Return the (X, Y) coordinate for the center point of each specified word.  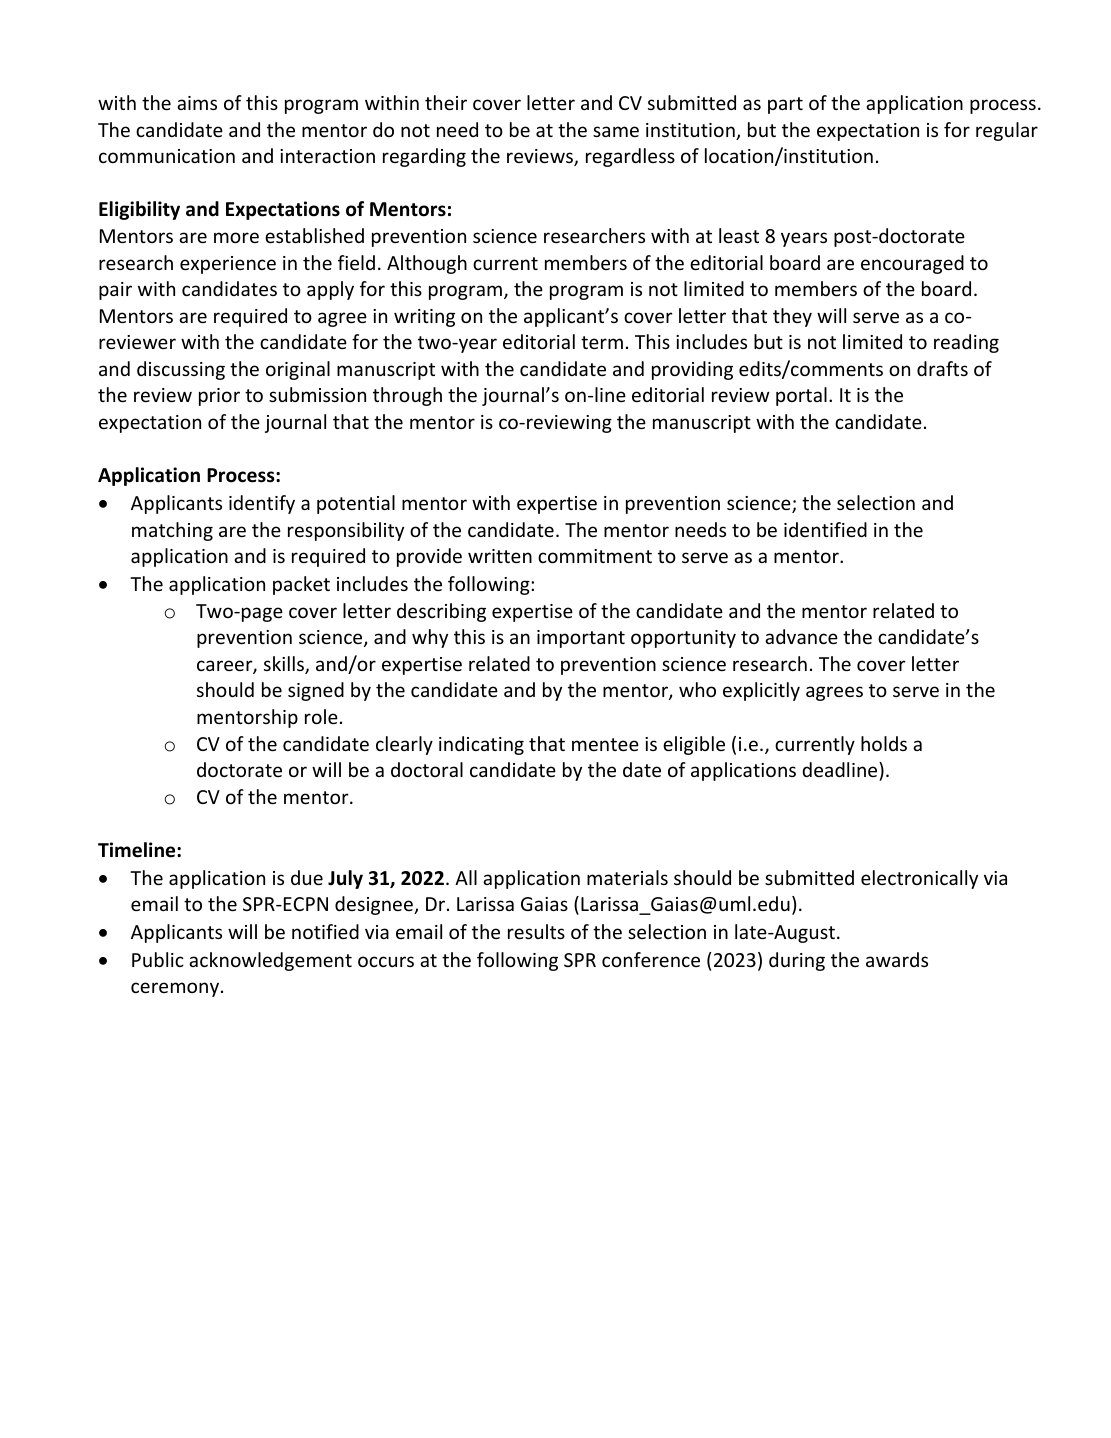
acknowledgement (270, 961)
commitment (595, 556)
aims (197, 103)
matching (172, 531)
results (536, 931)
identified (825, 529)
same (616, 131)
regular (1007, 131)
